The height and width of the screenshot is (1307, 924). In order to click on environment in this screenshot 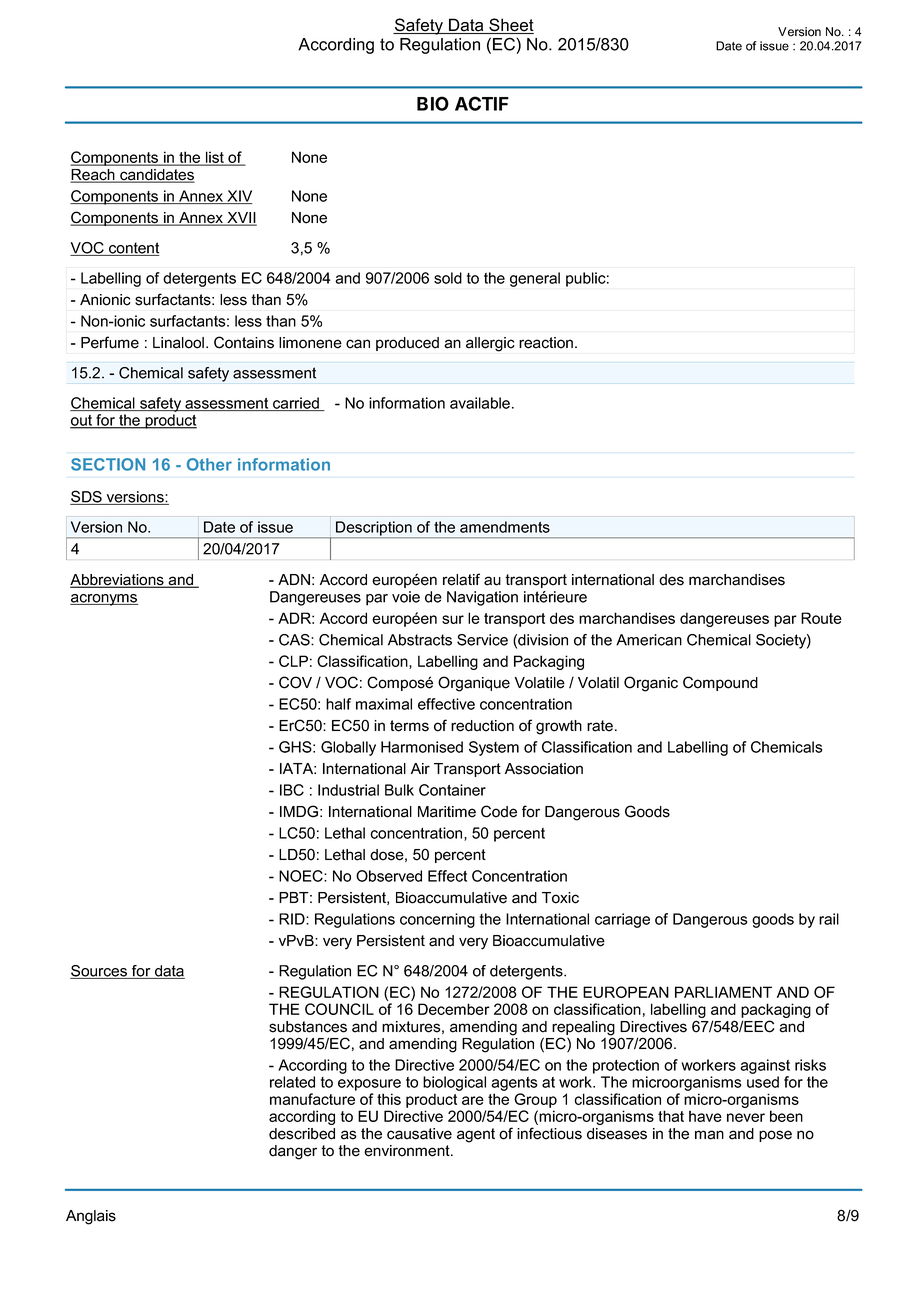, I will do `click(408, 1151)`.
